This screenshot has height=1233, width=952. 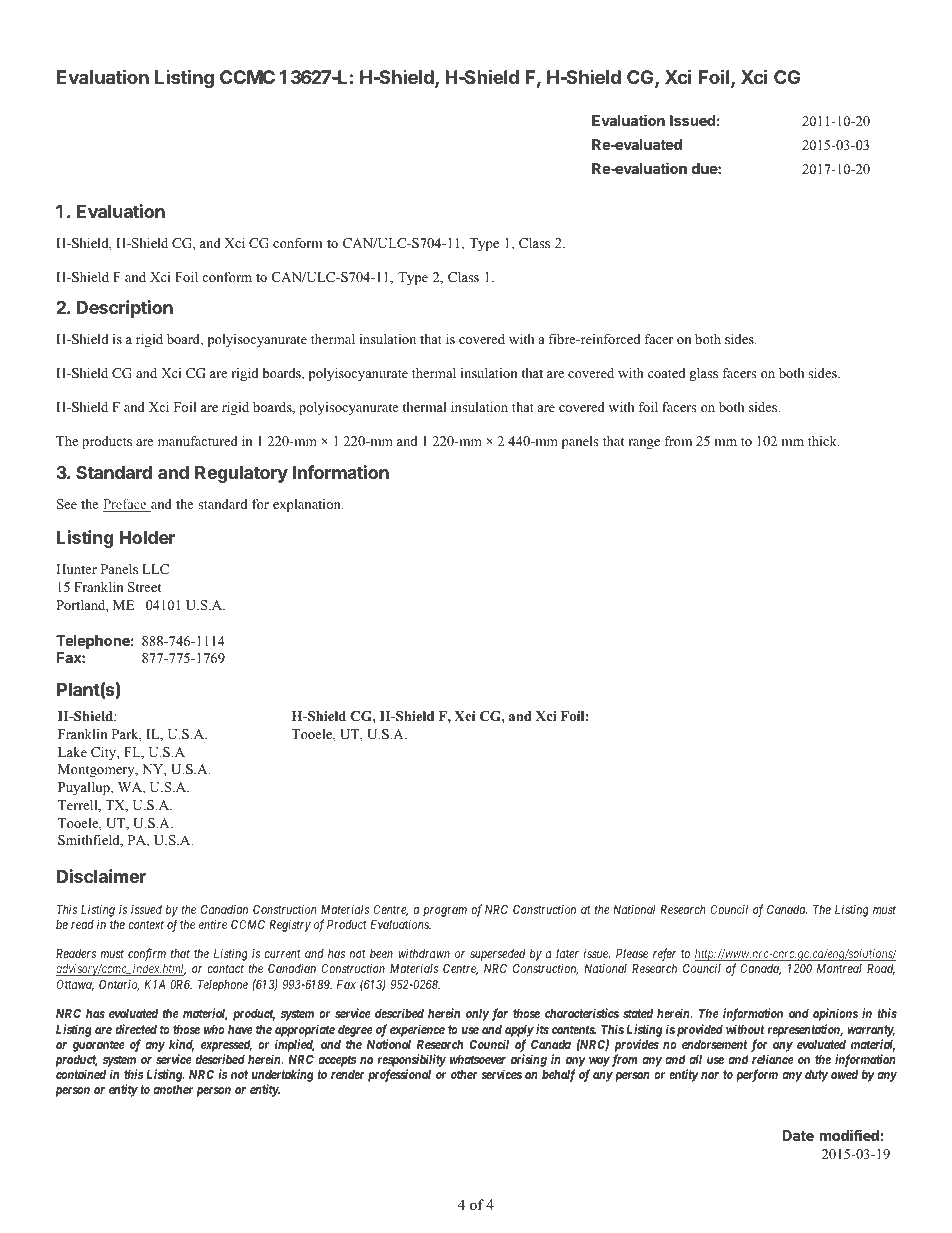 I want to click on contained, so click(x=81, y=1074).
